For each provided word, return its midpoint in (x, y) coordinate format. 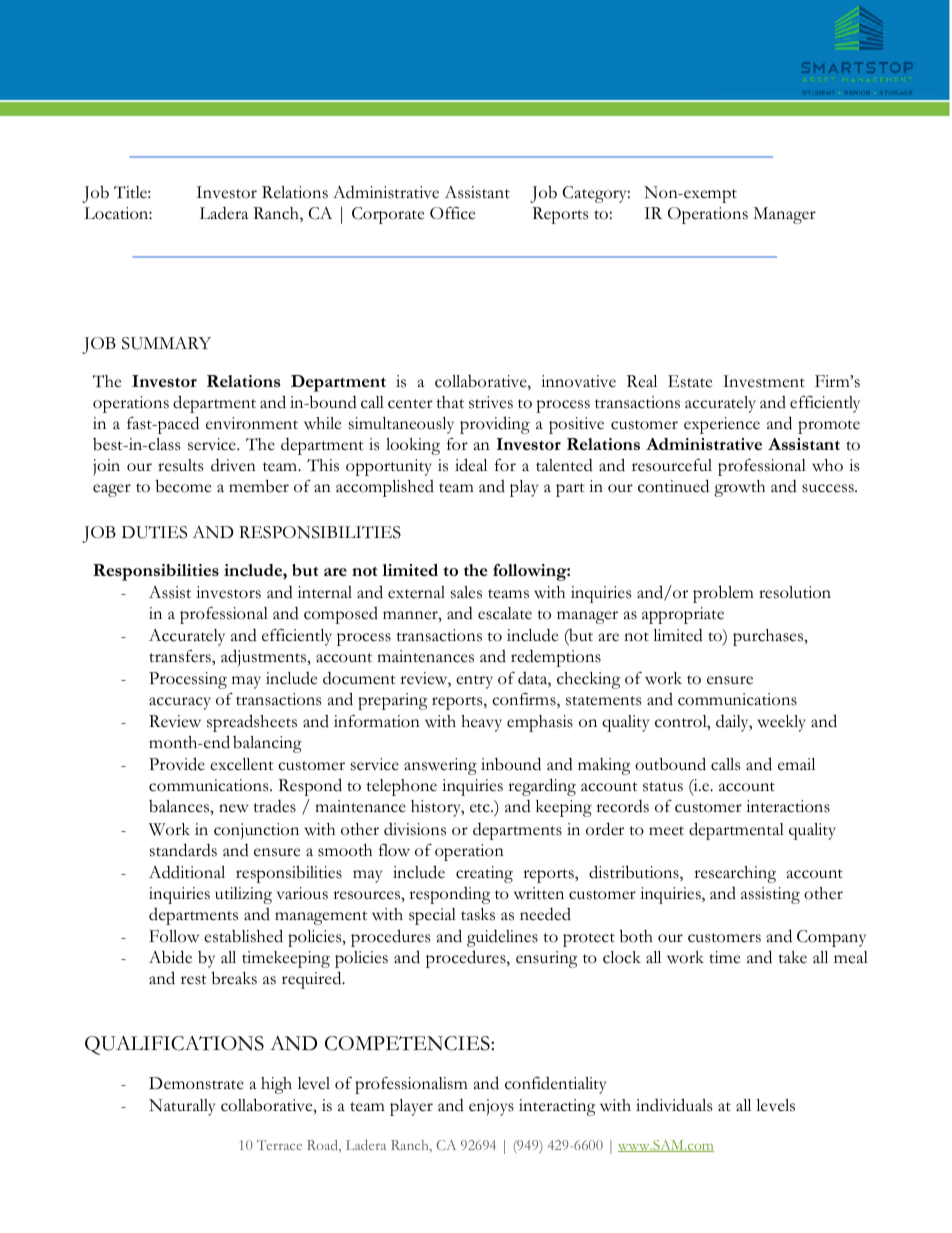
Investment (764, 381)
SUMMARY (166, 343)
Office (452, 213)
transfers (181, 656)
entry (474, 682)
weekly (781, 723)
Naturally (182, 1107)
